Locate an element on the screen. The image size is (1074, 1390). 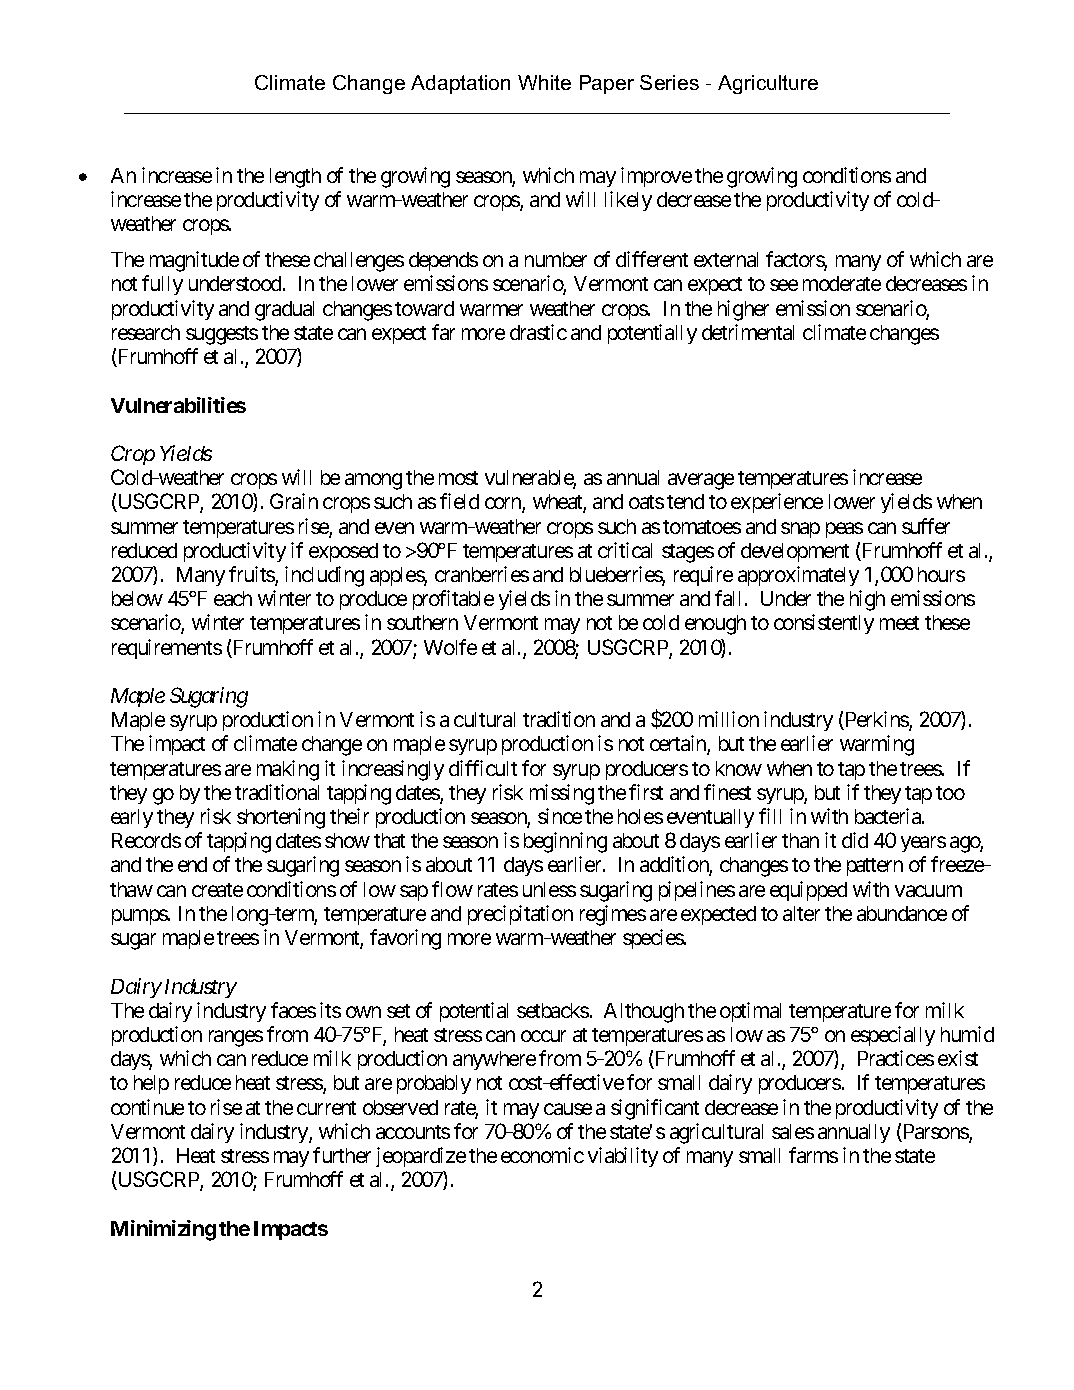
economic is located at coordinates (542, 1155).
